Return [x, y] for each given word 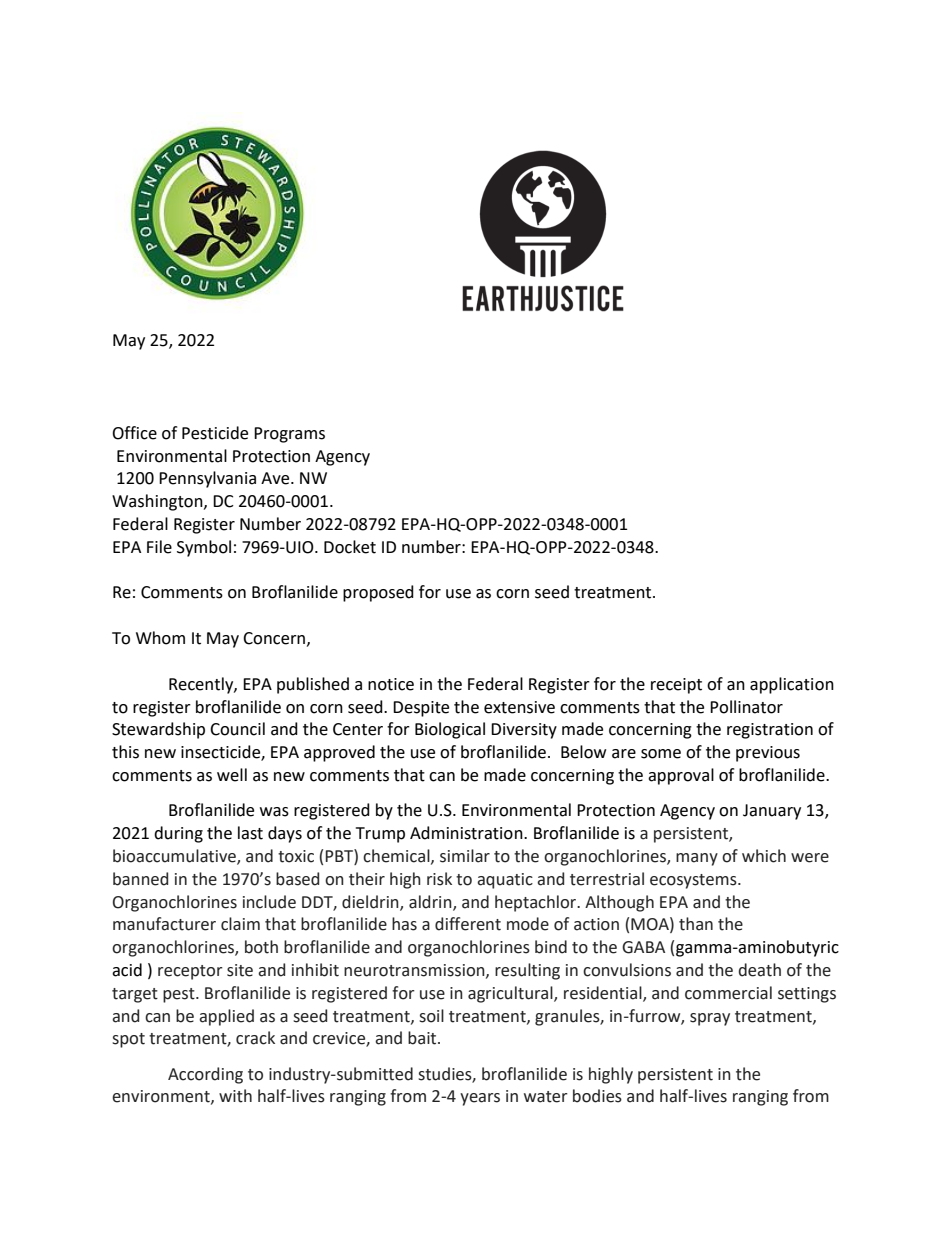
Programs [289, 435]
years [480, 1099]
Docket [350, 547]
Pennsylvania [207, 479]
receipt [676, 686]
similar [465, 856]
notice [391, 684]
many [697, 859]
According [205, 1075]
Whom [160, 638]
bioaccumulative [175, 857]
